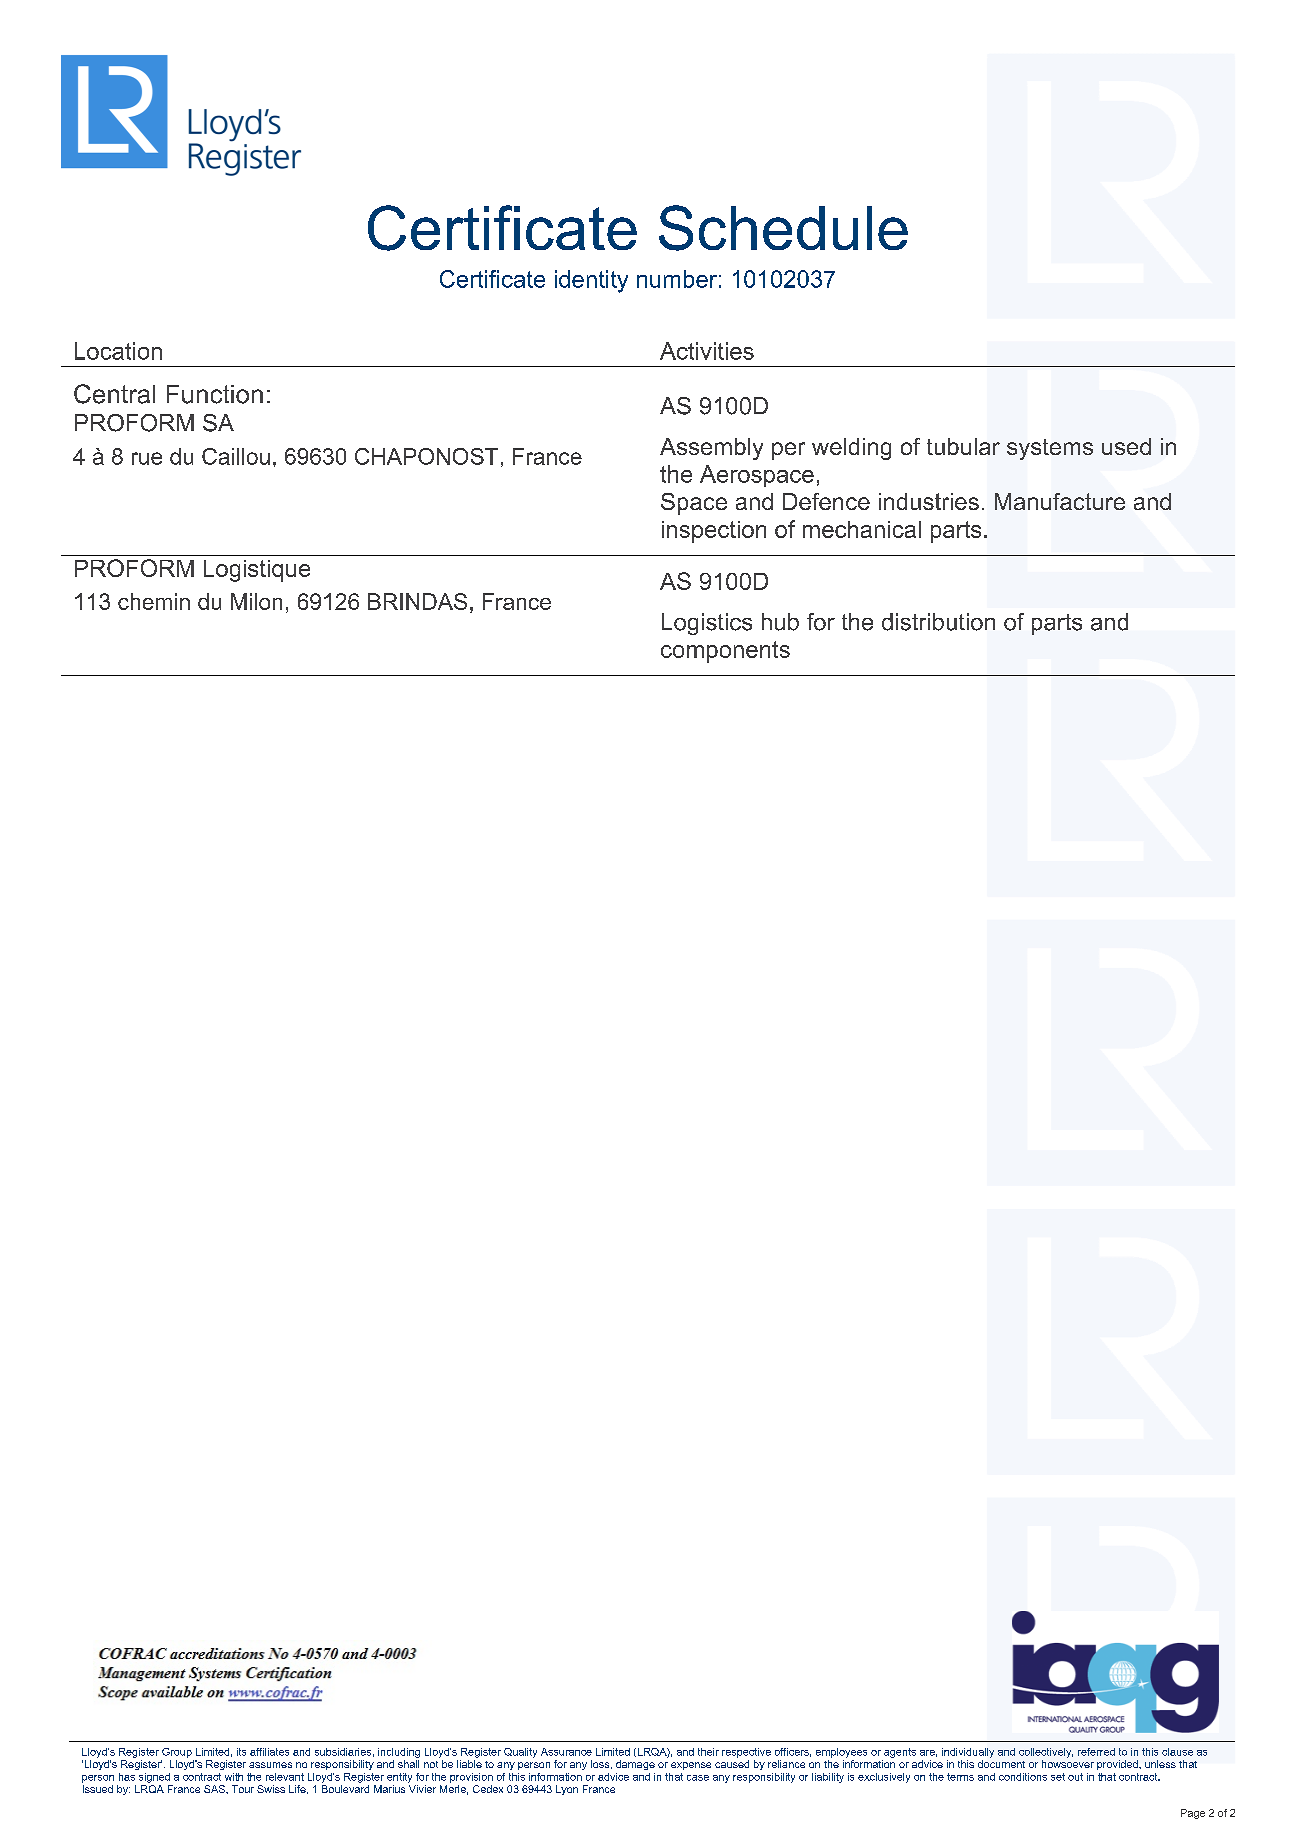 Image resolution: width=1297 pixels, height=1834 pixels. I want to click on number, so click(677, 279).
